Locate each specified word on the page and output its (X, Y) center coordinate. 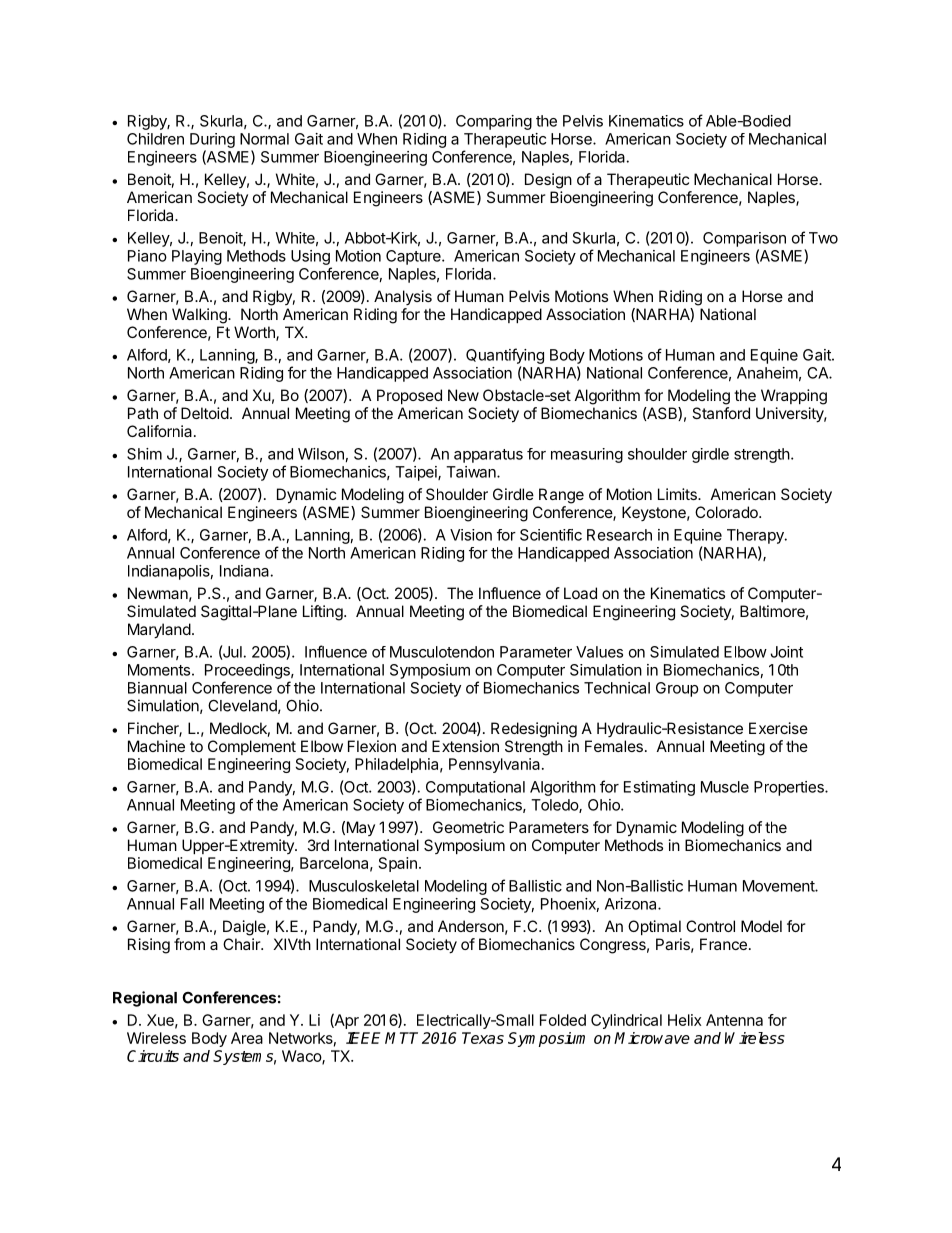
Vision (471, 535)
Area (247, 1038)
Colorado (727, 512)
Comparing (494, 122)
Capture (414, 257)
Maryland (159, 631)
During (212, 140)
